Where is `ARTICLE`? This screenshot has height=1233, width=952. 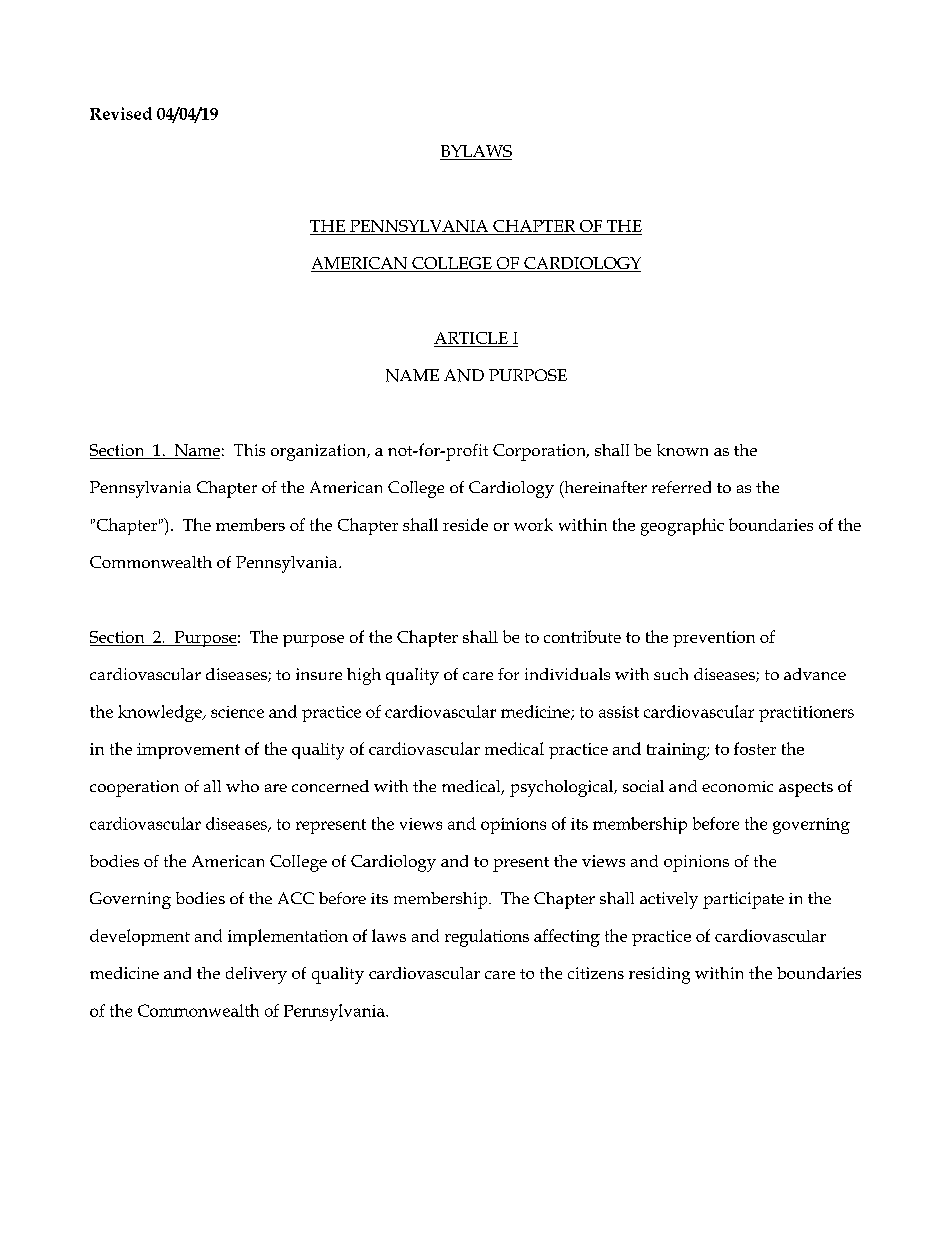
ARTICLE is located at coordinates (471, 338).
